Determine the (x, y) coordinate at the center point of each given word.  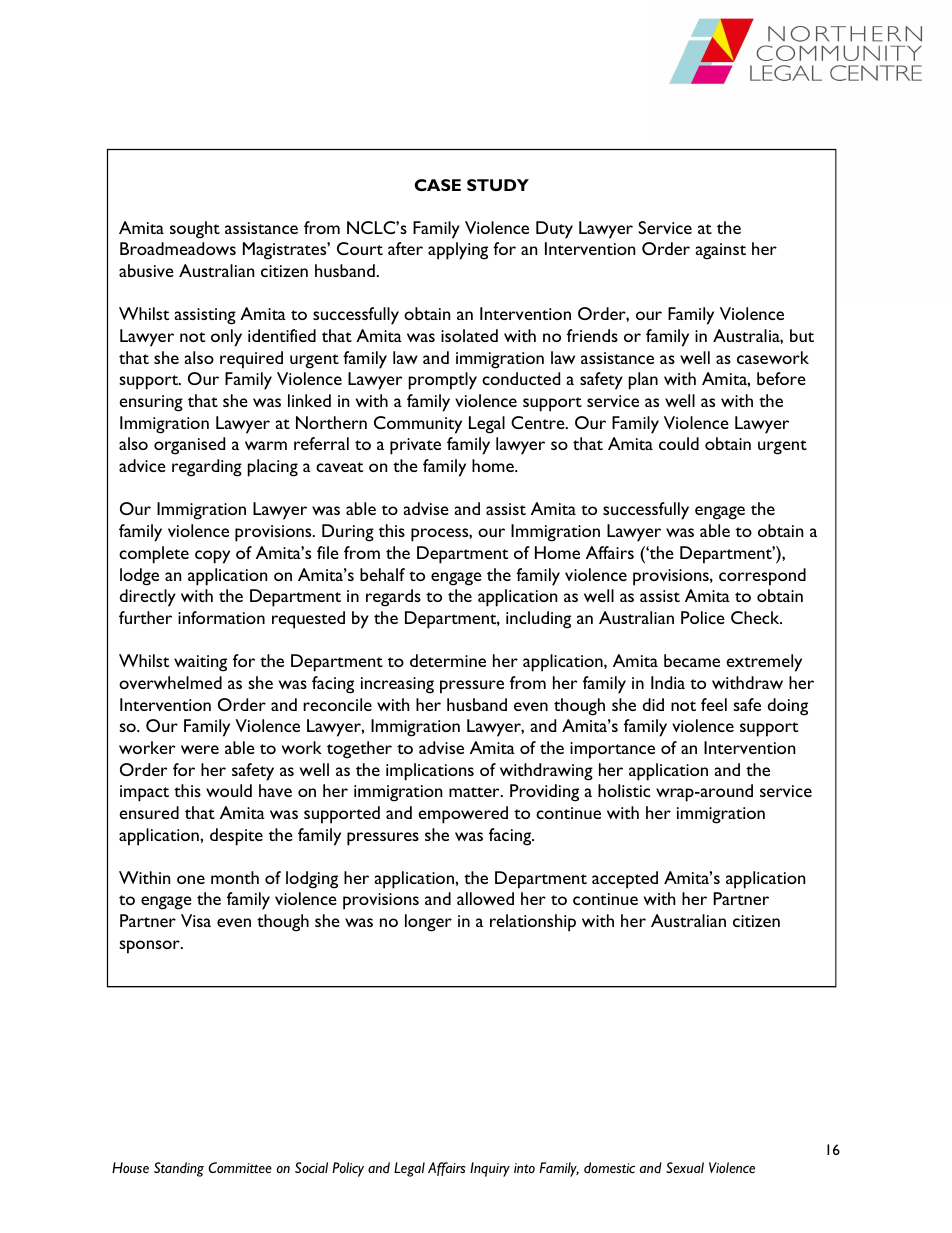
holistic (624, 790)
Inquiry (490, 1169)
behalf (382, 574)
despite (236, 837)
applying (458, 251)
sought (195, 230)
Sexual (685, 1167)
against (721, 251)
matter (475, 792)
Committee (240, 1167)
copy (212, 557)
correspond (762, 577)
